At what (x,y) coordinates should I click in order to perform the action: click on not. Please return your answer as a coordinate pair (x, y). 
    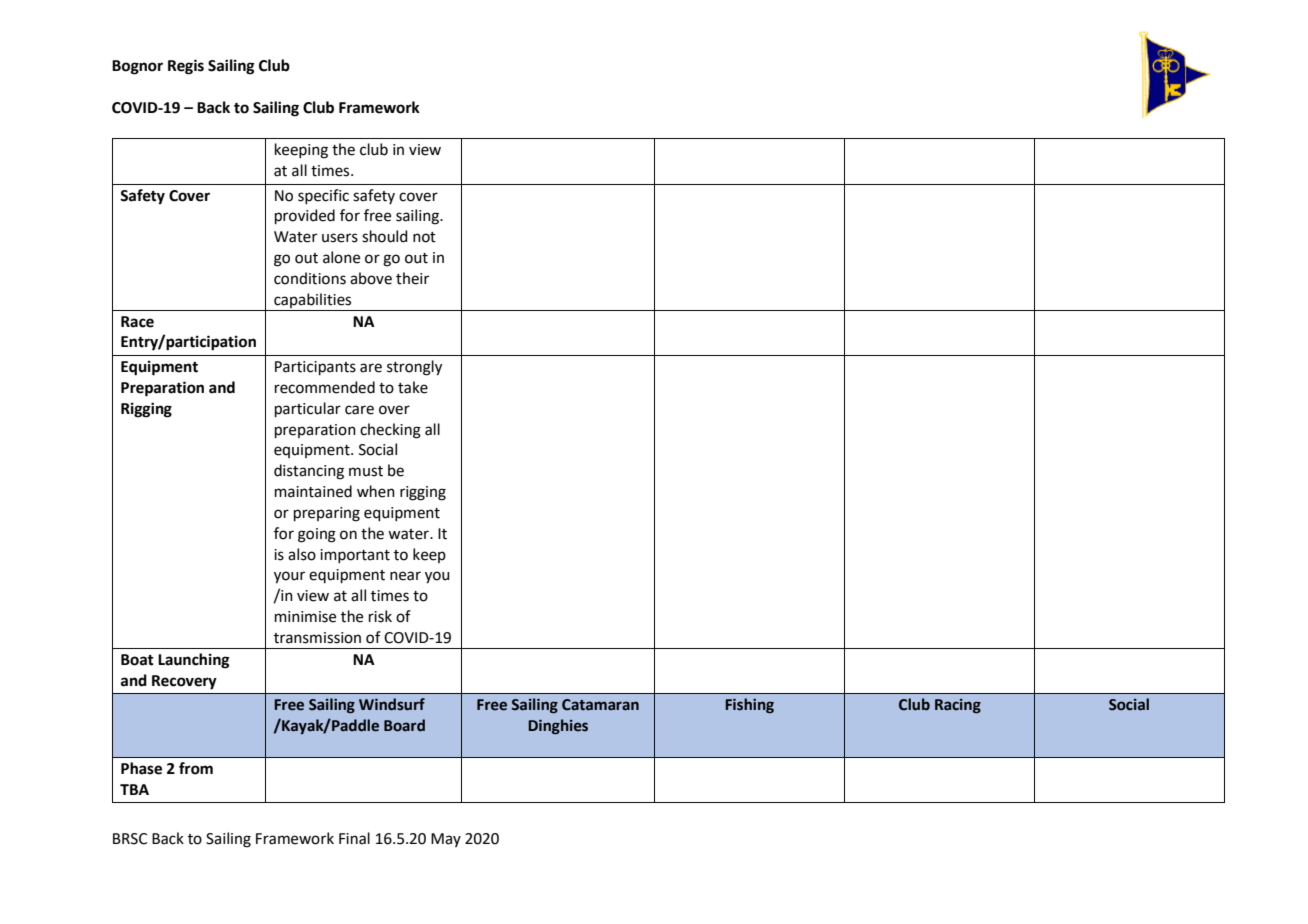
    Looking at the image, I should click on (424, 237).
